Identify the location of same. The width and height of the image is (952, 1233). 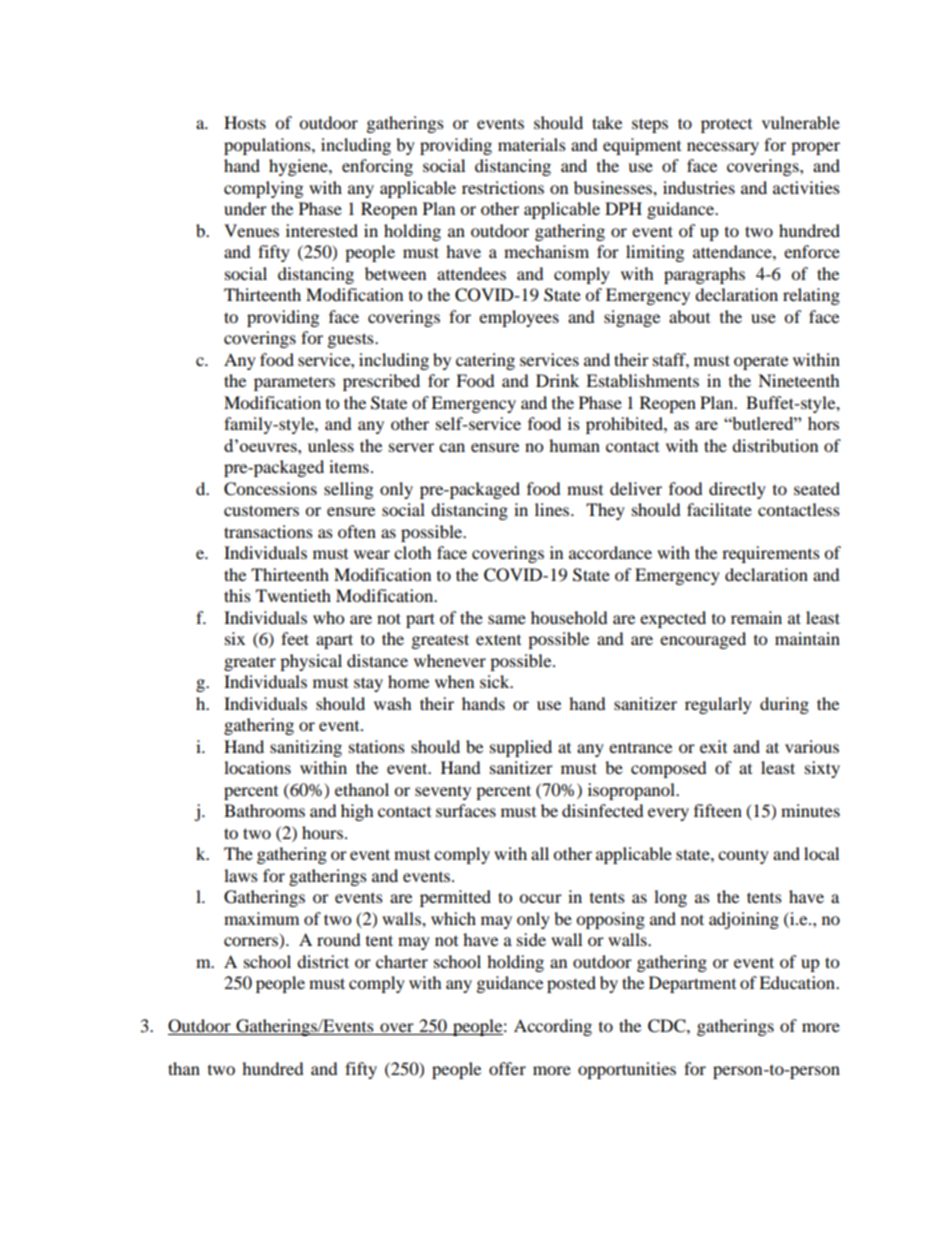
(507, 619).
